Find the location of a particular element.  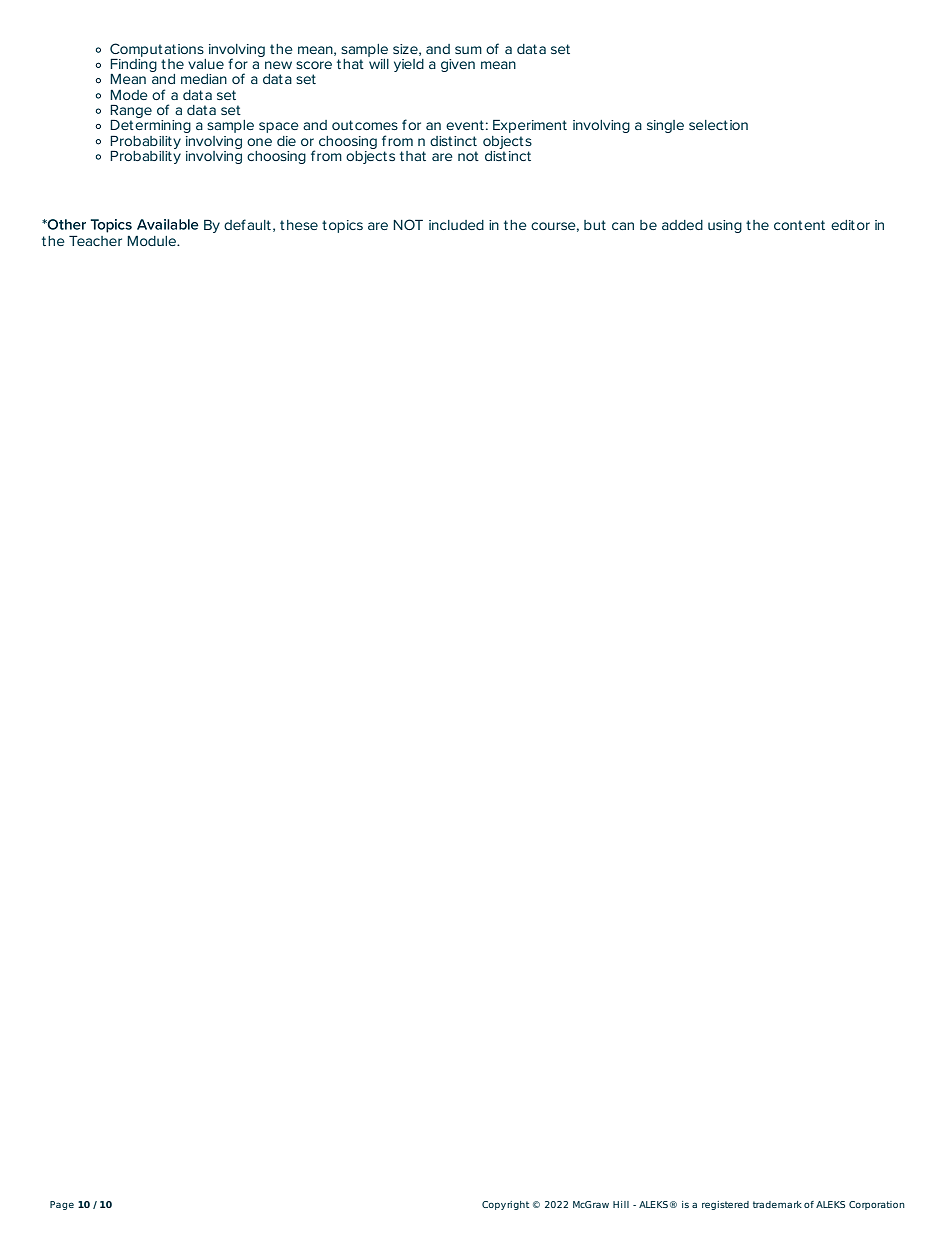

Page is located at coordinates (62, 1205).
